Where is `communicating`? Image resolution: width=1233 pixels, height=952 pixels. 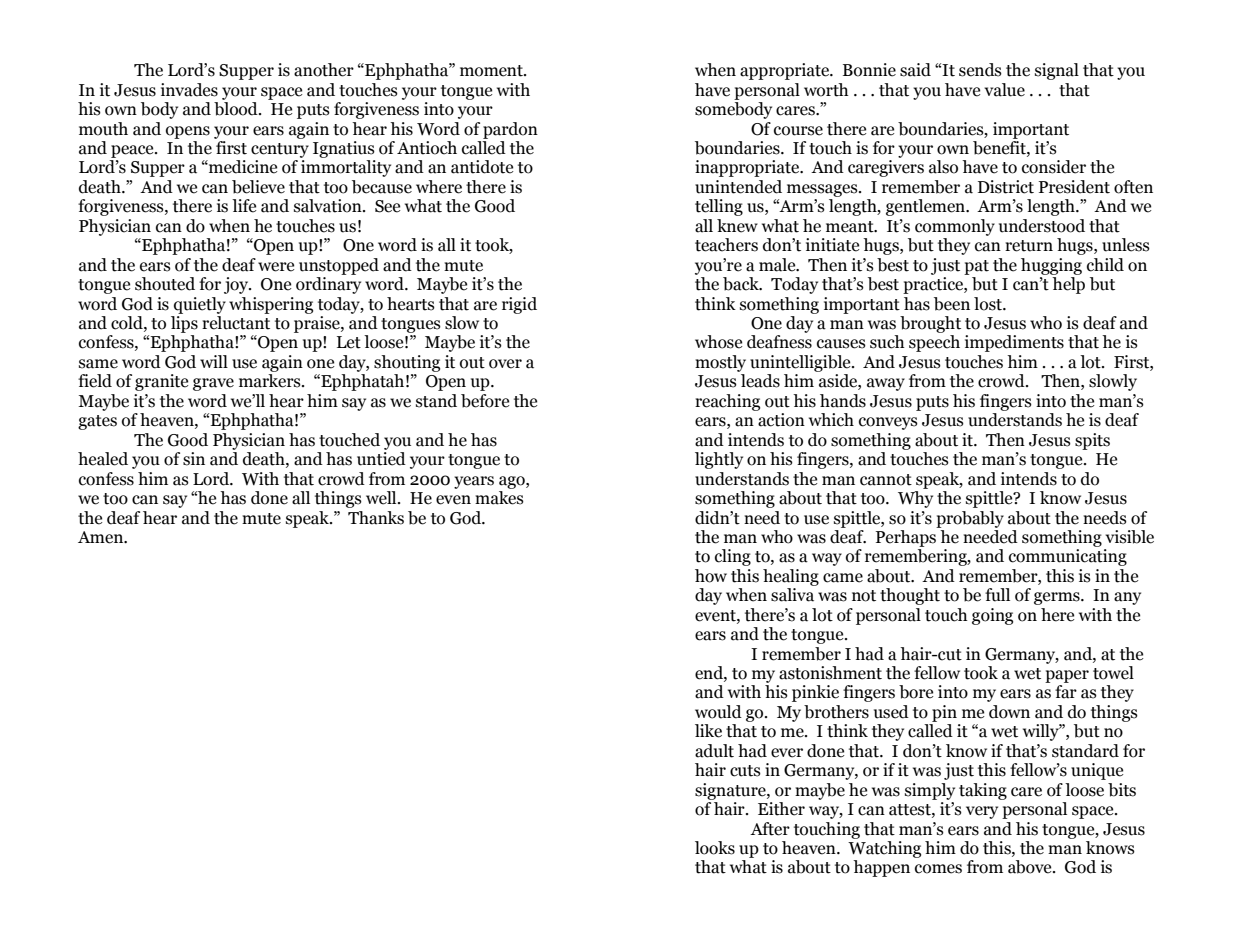
communicating is located at coordinates (1068, 557).
